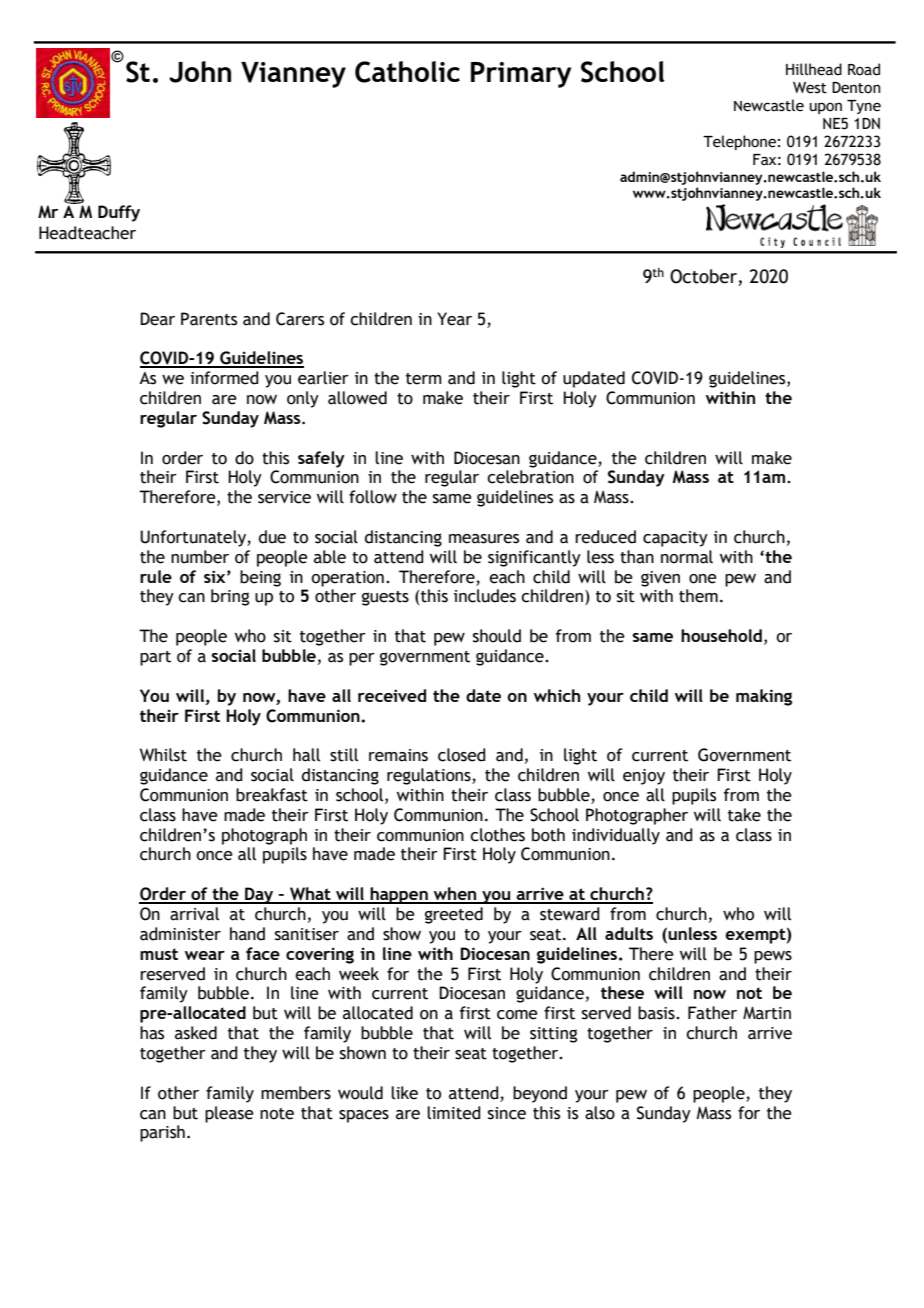 The height and width of the document is (1308, 924). I want to click on capacity, so click(675, 539).
